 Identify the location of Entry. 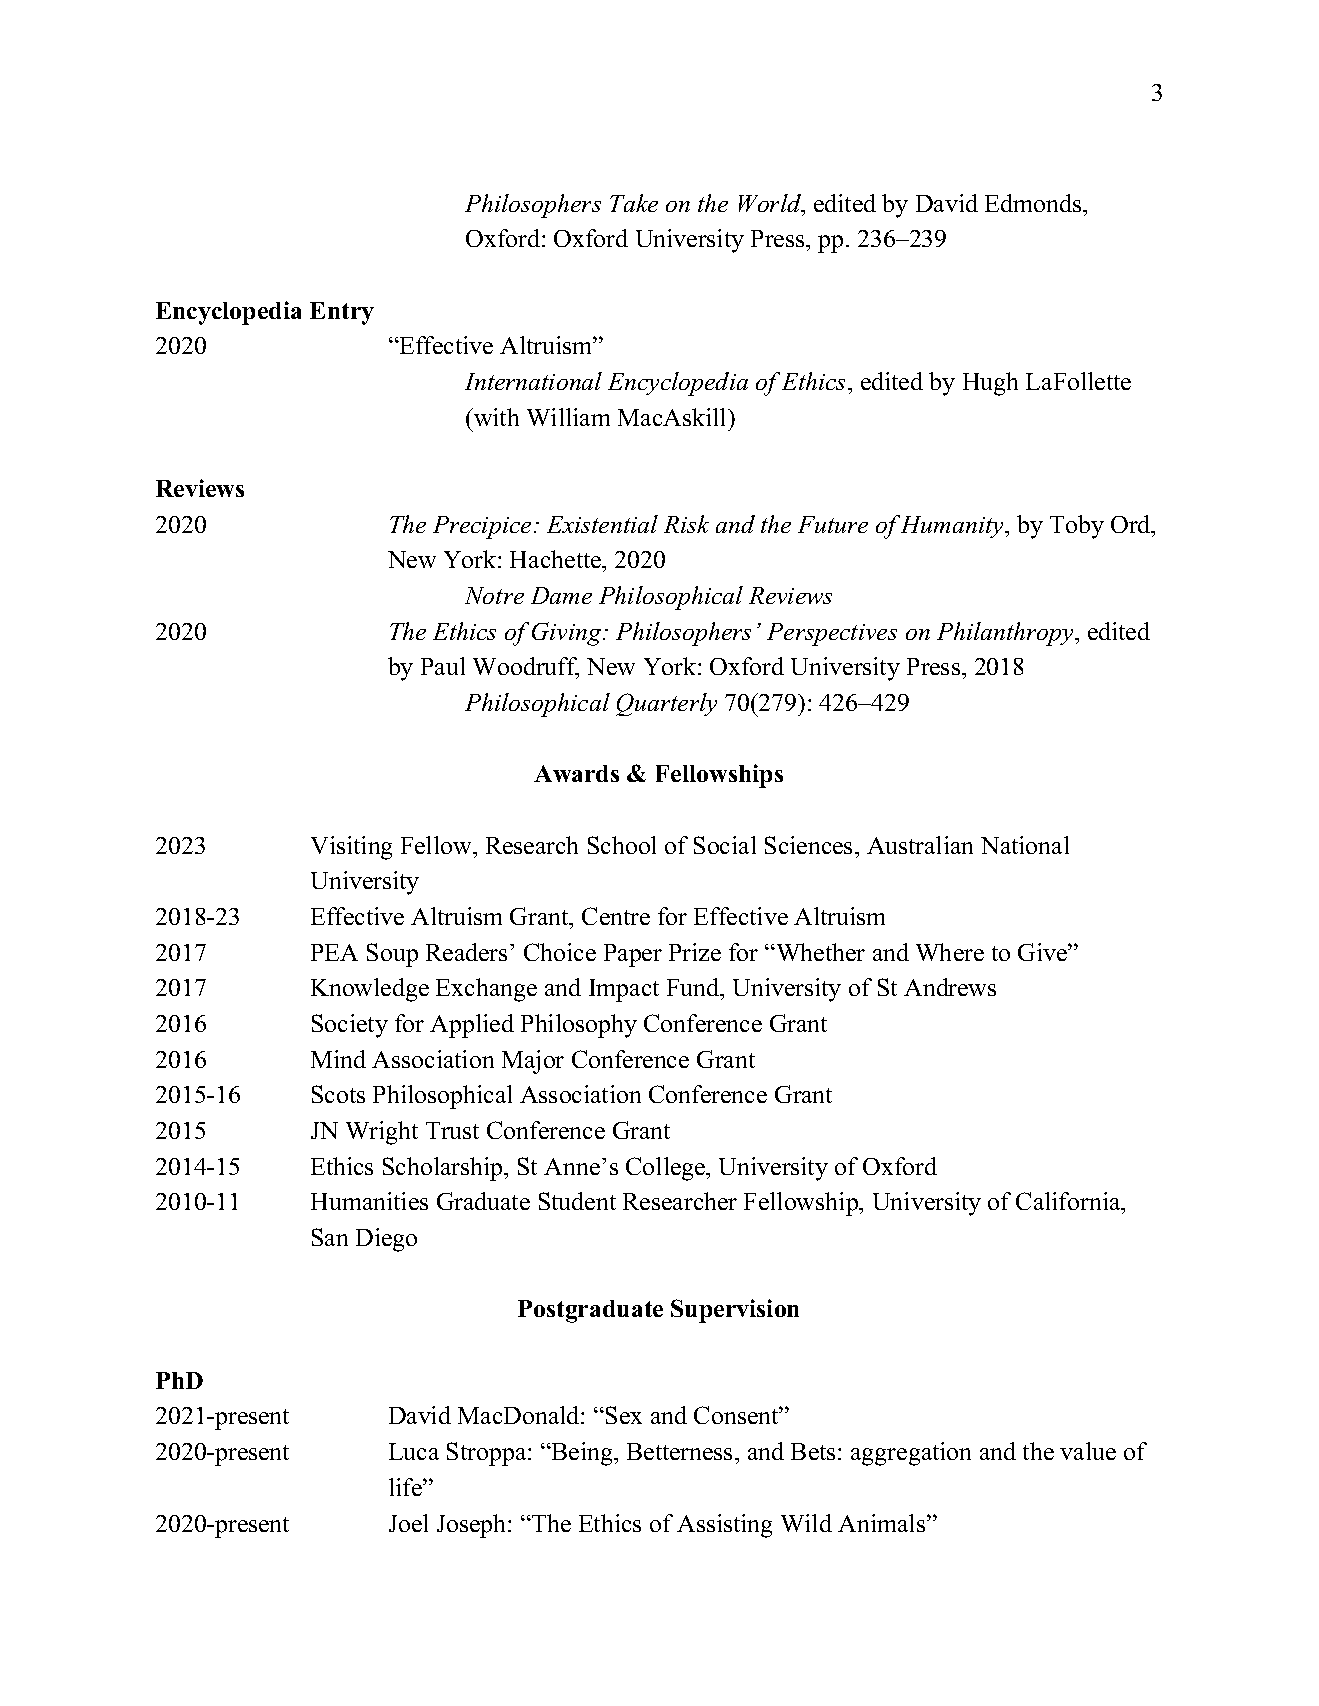
(342, 313).
